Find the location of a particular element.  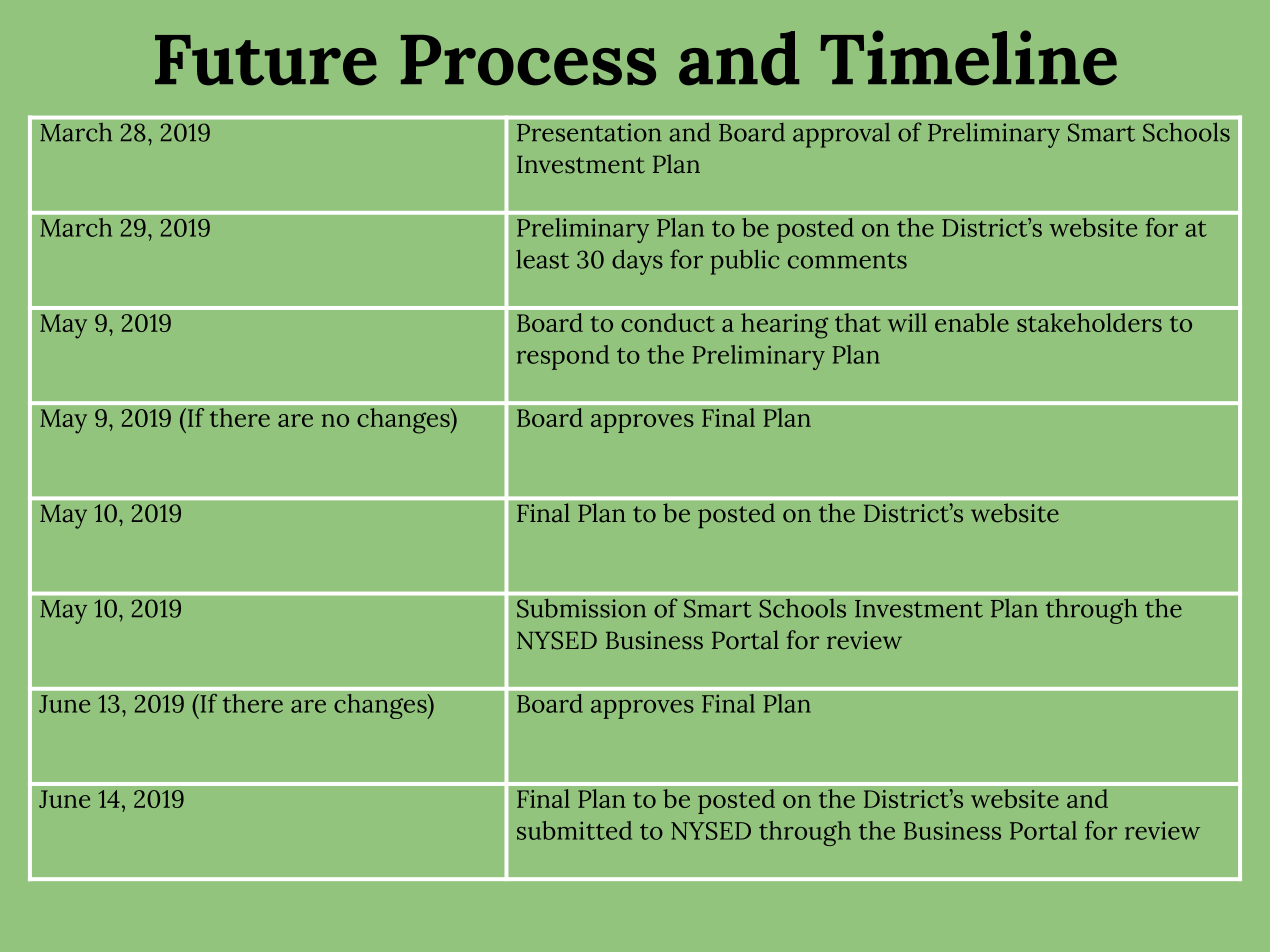

conduct is located at coordinates (668, 323).
